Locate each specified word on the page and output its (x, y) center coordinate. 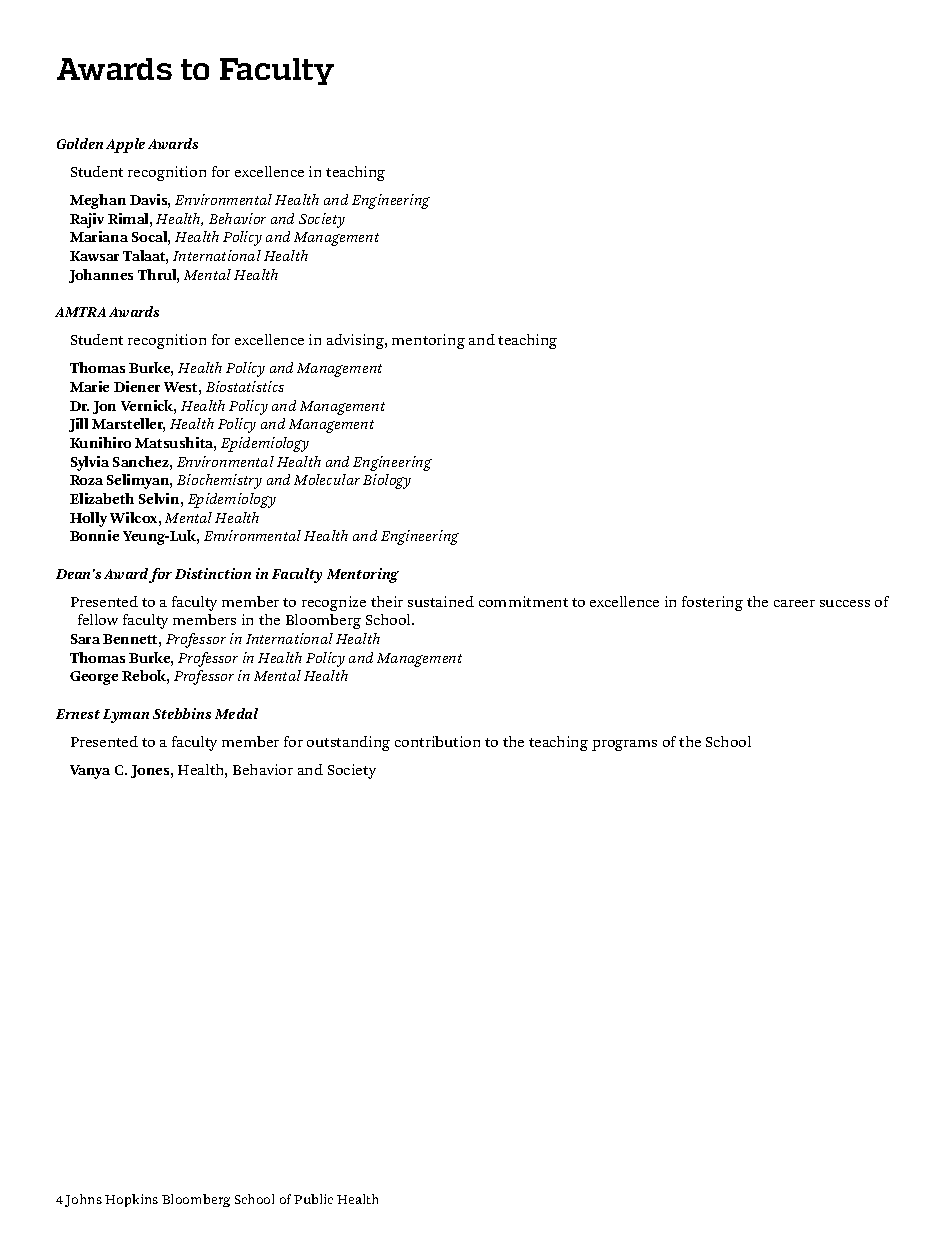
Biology (387, 481)
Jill (78, 425)
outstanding (348, 743)
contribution (437, 741)
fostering (712, 603)
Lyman (126, 716)
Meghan (98, 201)
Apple (125, 145)
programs (624, 745)
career (794, 603)
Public (313, 1199)
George (94, 678)
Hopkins (131, 1200)
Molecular (327, 479)
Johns (83, 1200)
